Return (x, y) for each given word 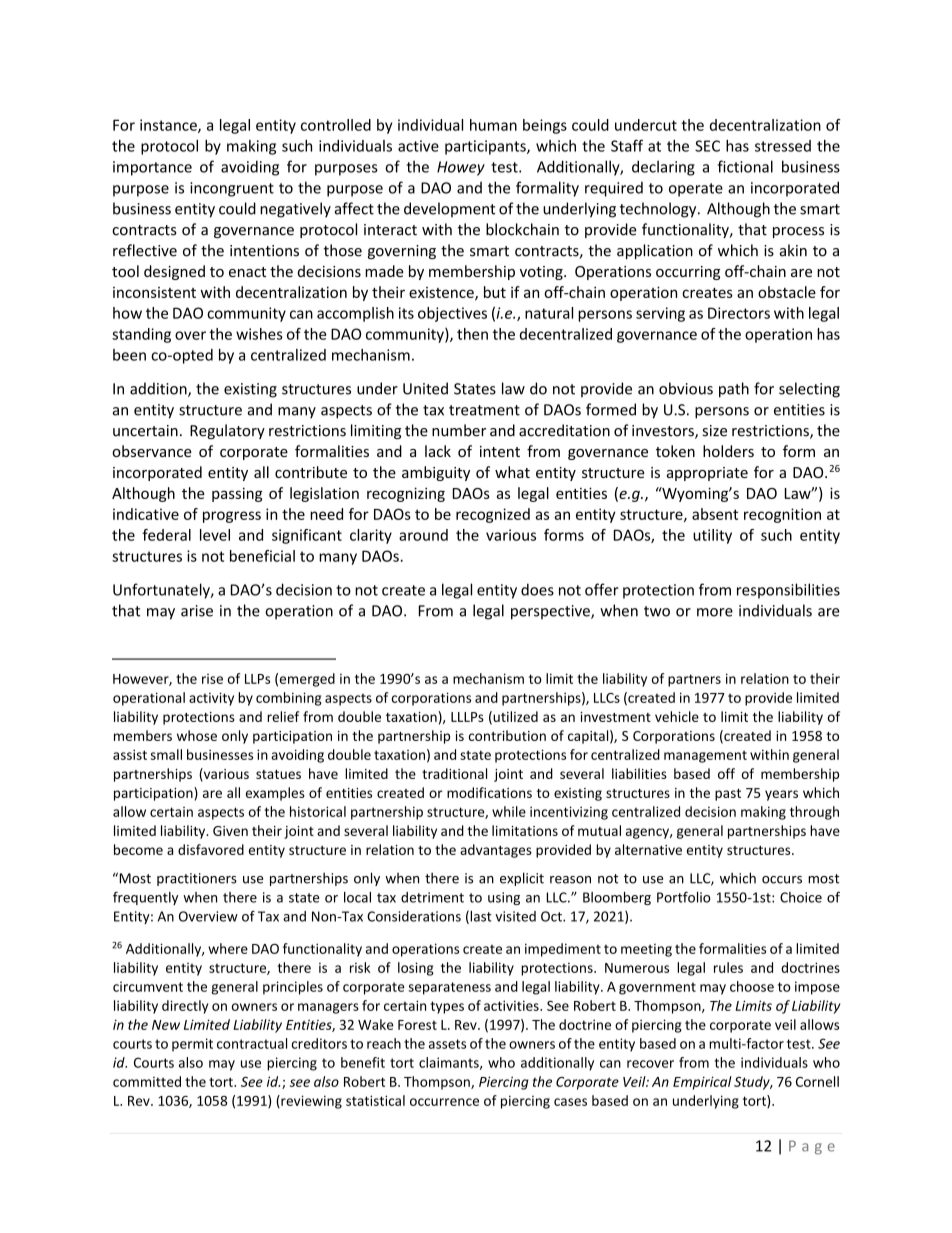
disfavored (211, 849)
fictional (745, 166)
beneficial (262, 556)
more (715, 612)
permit (192, 1045)
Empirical (702, 1083)
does (537, 589)
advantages (496, 851)
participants (486, 147)
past (728, 795)
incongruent (232, 189)
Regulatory (227, 431)
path (734, 390)
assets (447, 1044)
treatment (484, 410)
